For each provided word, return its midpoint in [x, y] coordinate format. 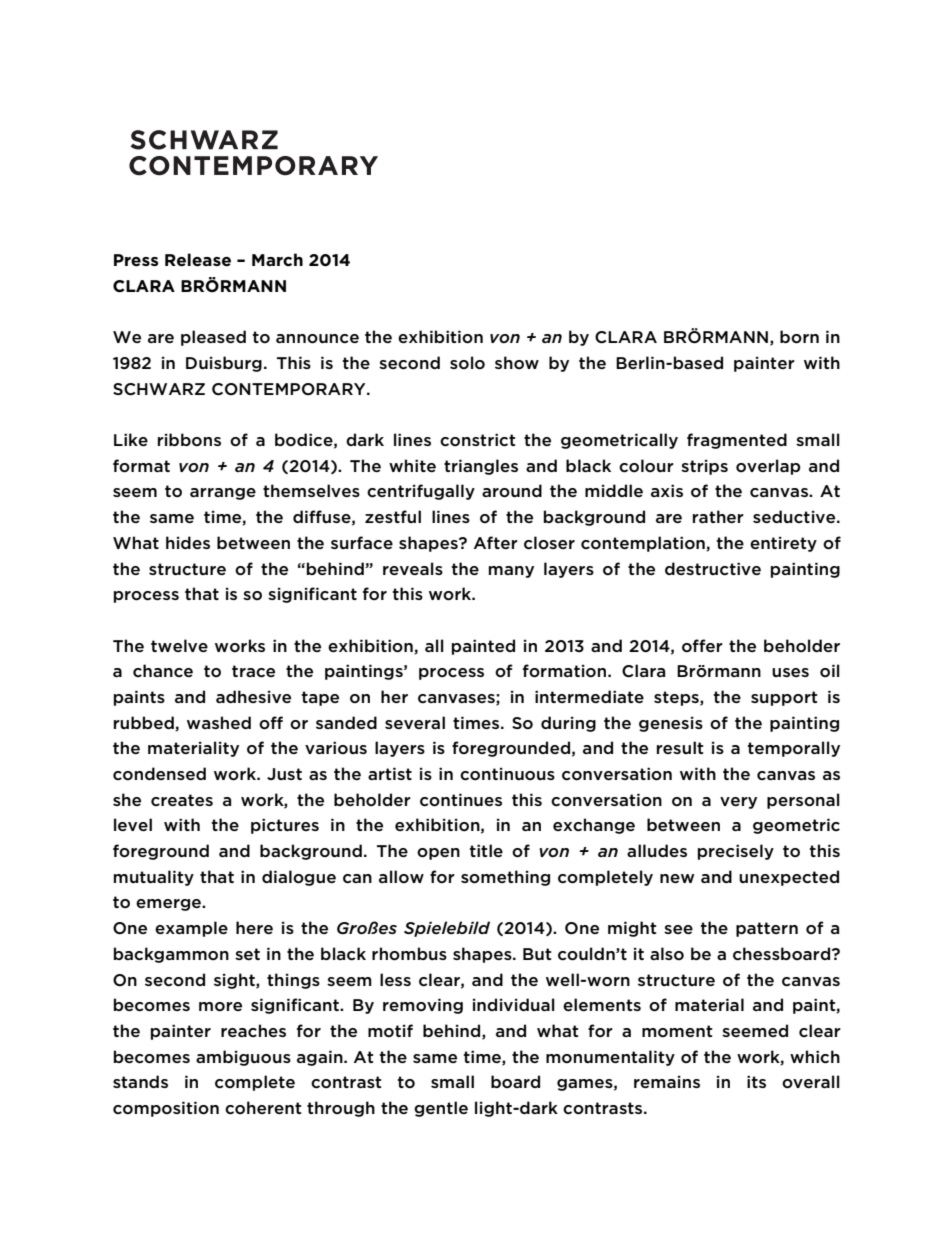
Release [198, 260]
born [799, 337]
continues [461, 800]
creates [182, 800]
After [496, 542]
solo [467, 362]
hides [188, 542]
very [738, 803]
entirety [783, 544]
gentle [441, 1109]
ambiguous [243, 1058]
